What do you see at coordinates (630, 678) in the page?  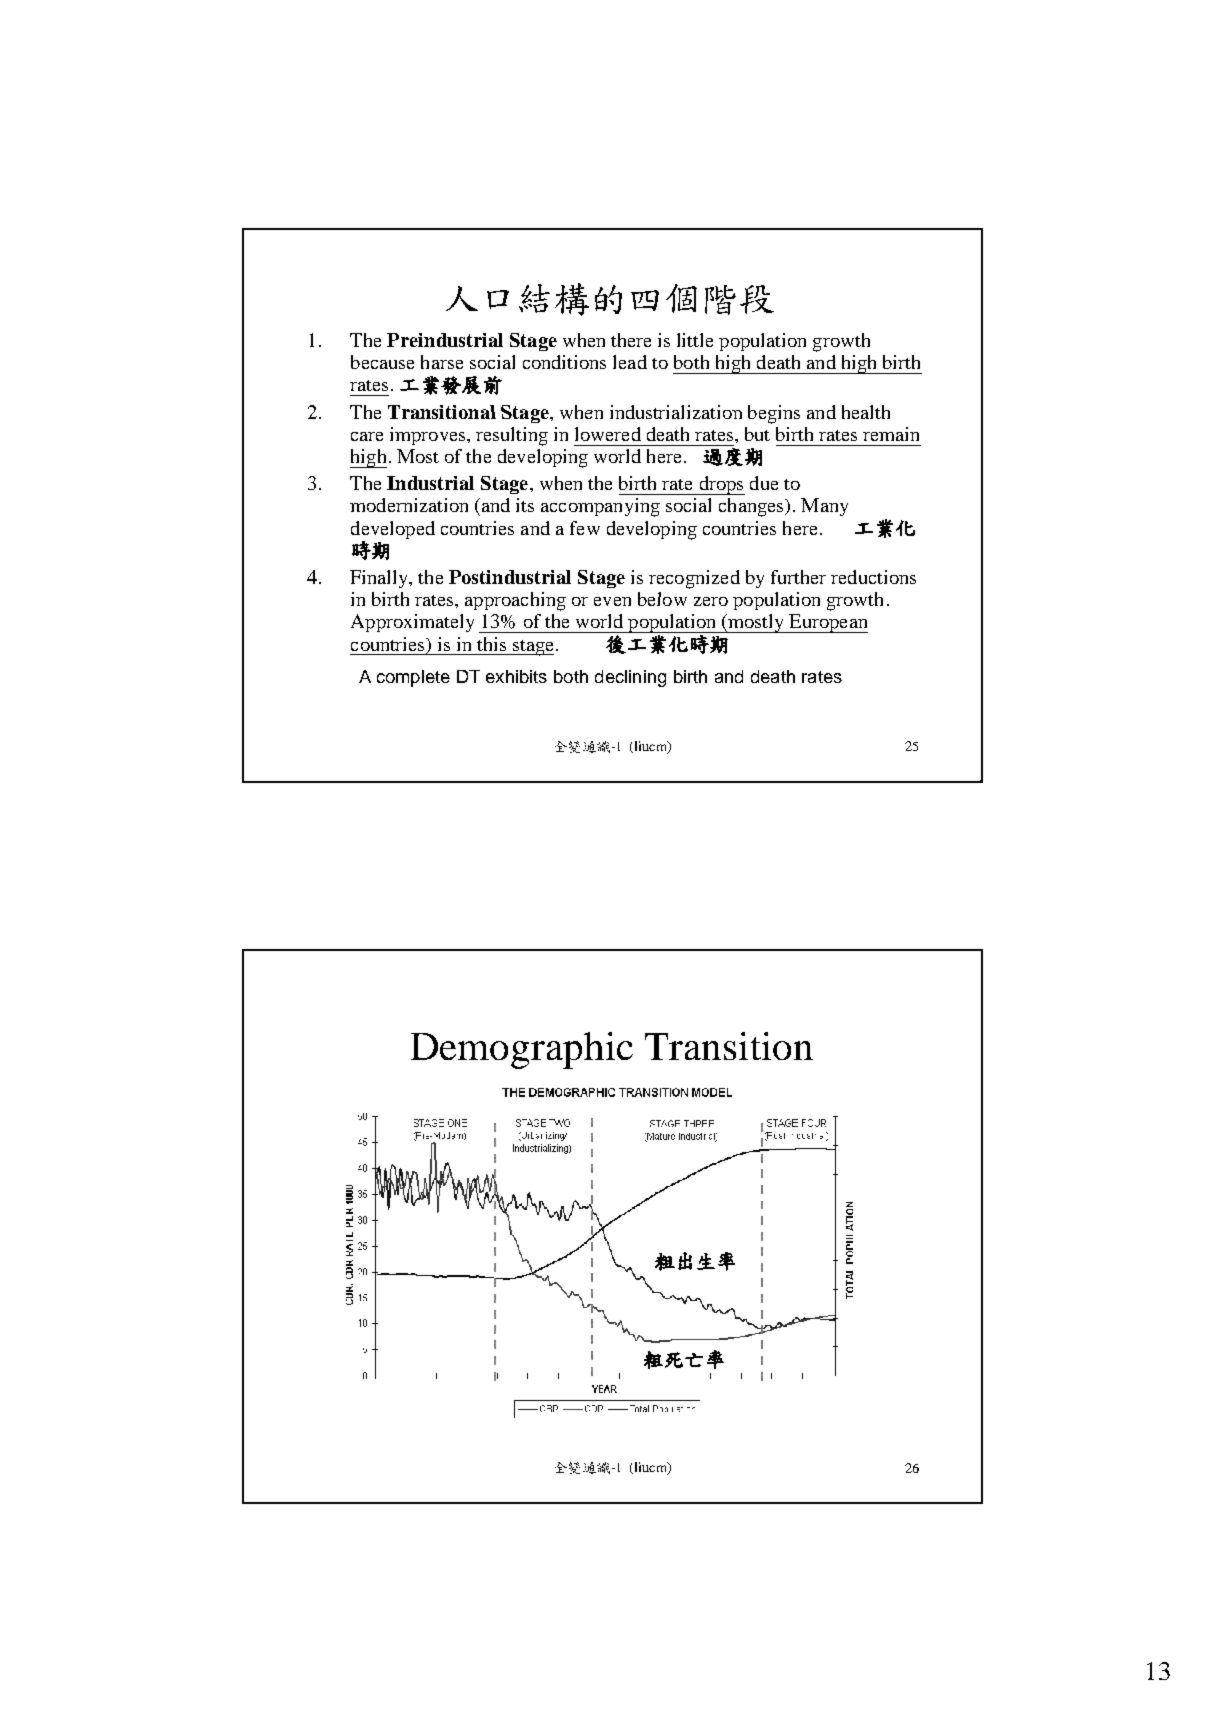 I see `declining` at bounding box center [630, 678].
